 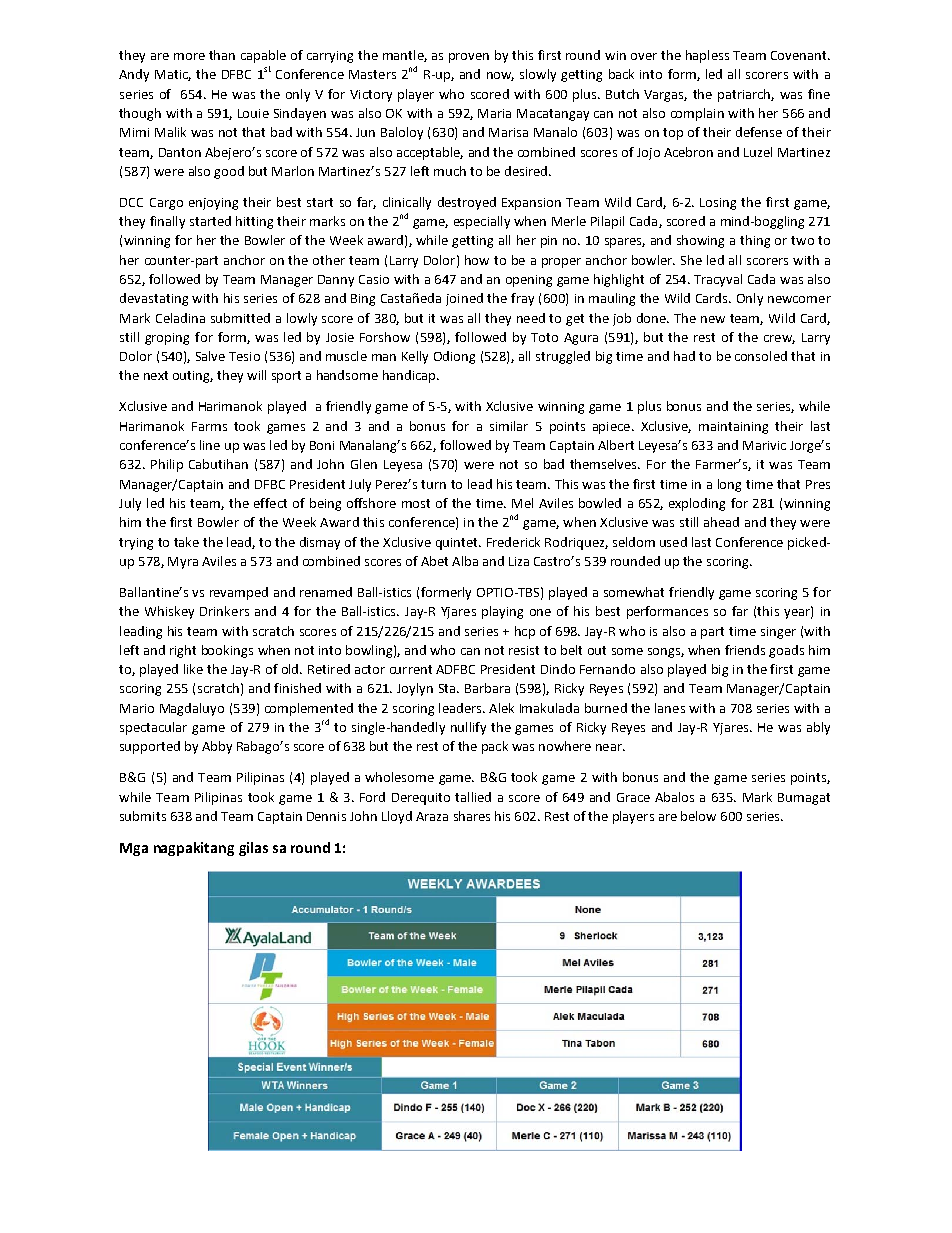 What do you see at coordinates (472, 816) in the screenshot?
I see `shares` at bounding box center [472, 816].
